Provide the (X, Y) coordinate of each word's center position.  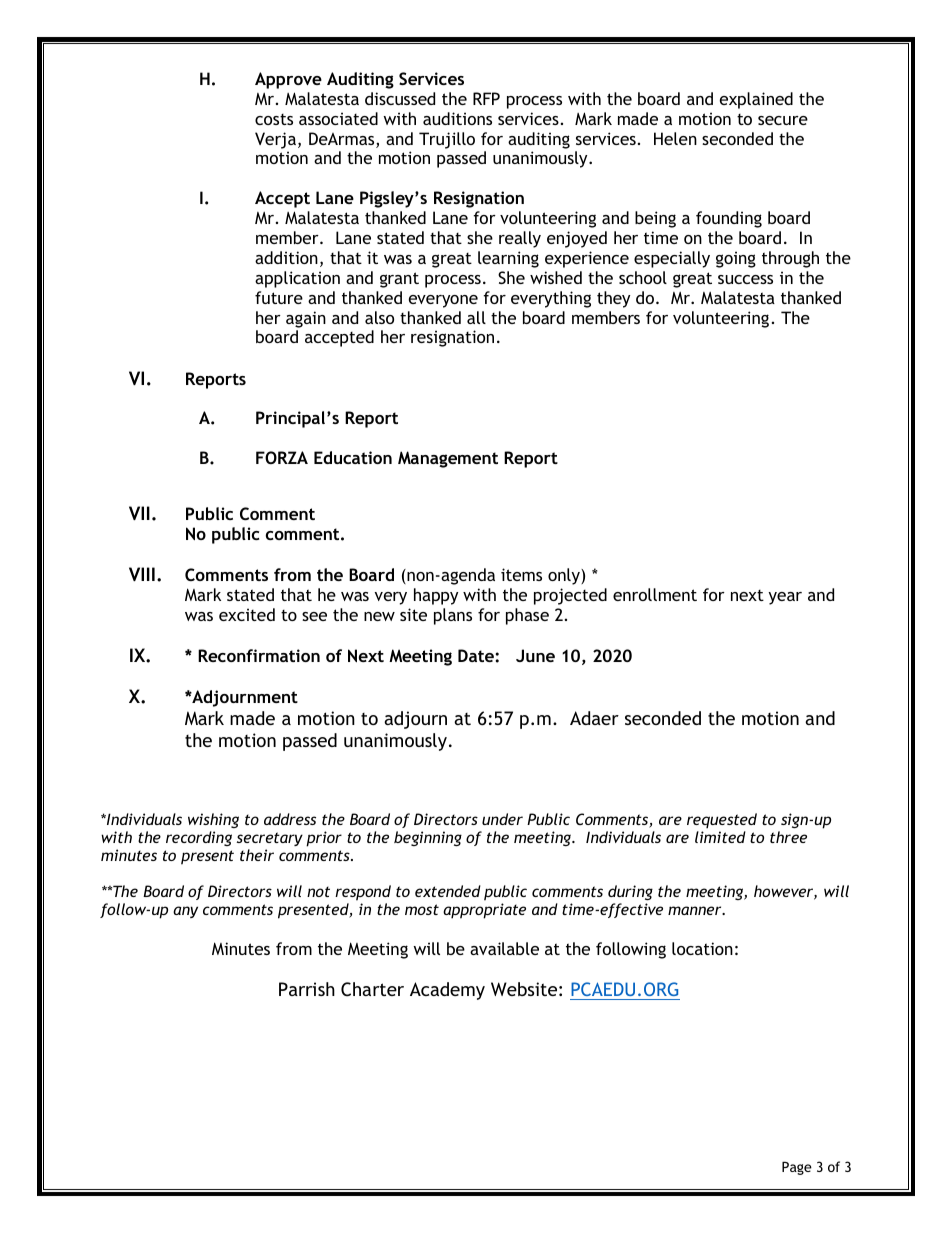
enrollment (655, 594)
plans (453, 616)
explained (756, 100)
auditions (457, 118)
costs (274, 119)
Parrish (307, 989)
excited (247, 614)
